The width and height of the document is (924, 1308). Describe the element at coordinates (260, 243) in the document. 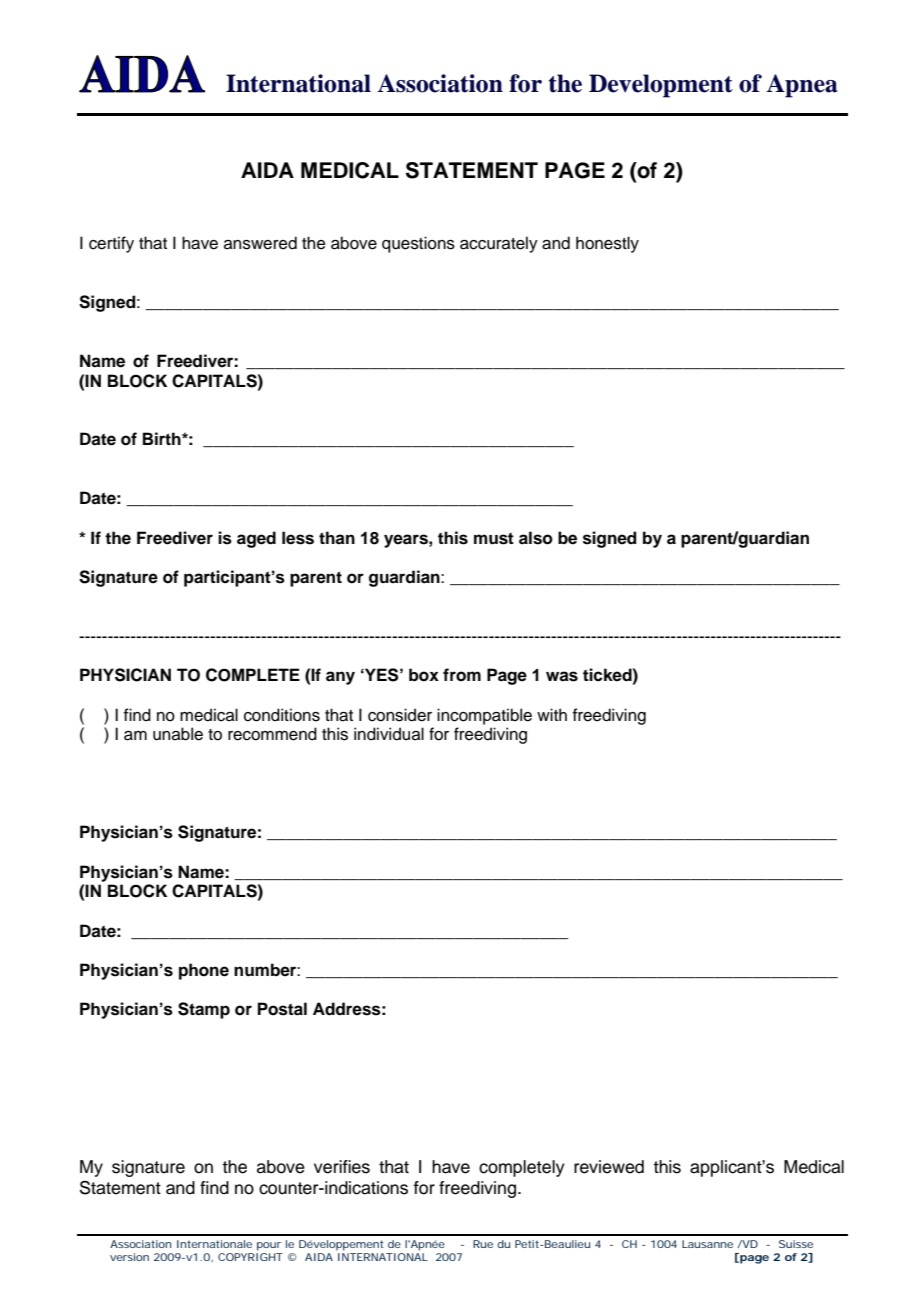

I see `answered` at that location.
